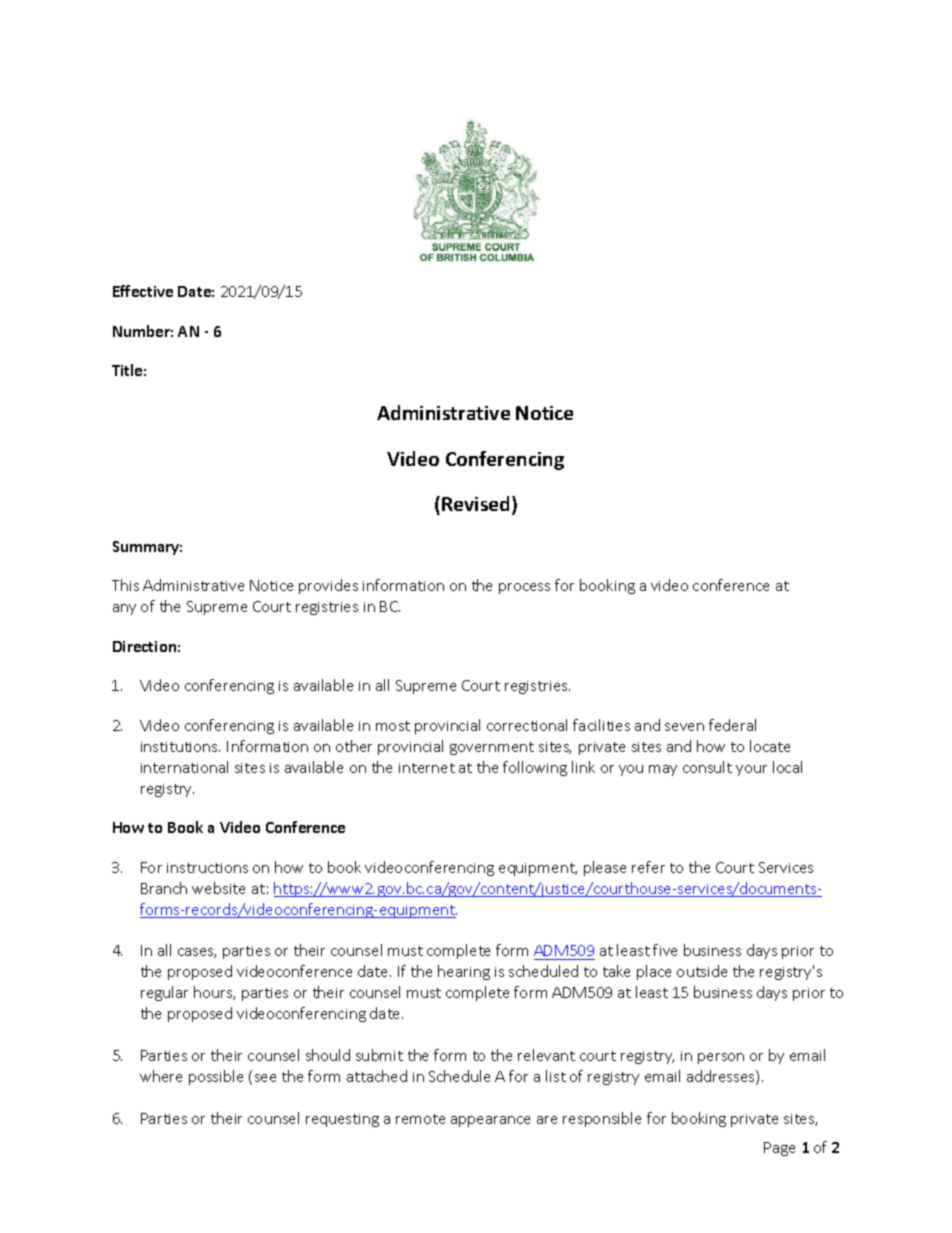 The height and width of the page is (1233, 952). What do you see at coordinates (732, 725) in the page?
I see `federal` at bounding box center [732, 725].
